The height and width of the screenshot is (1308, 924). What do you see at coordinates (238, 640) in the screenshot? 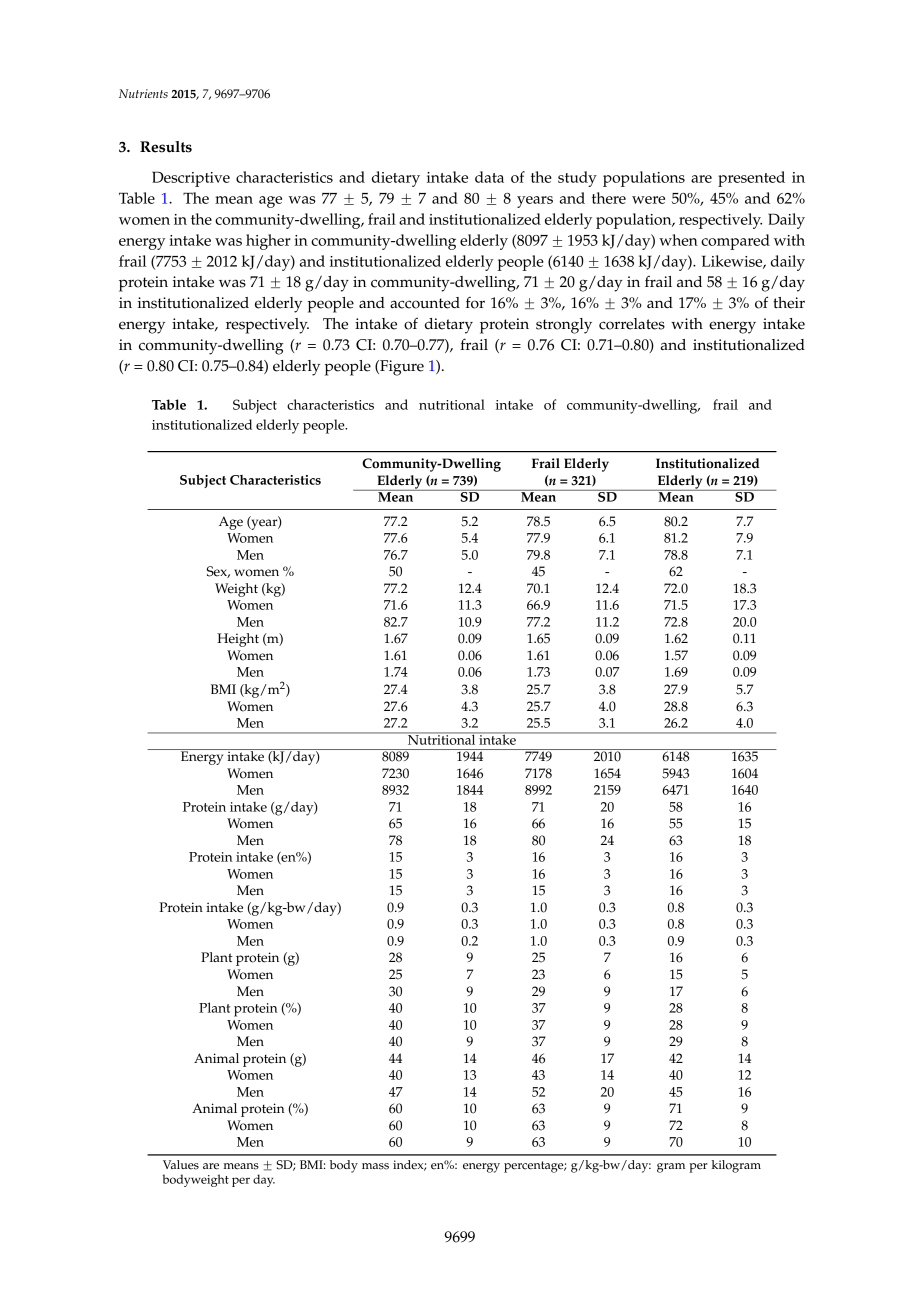
I see `Height` at bounding box center [238, 640].
